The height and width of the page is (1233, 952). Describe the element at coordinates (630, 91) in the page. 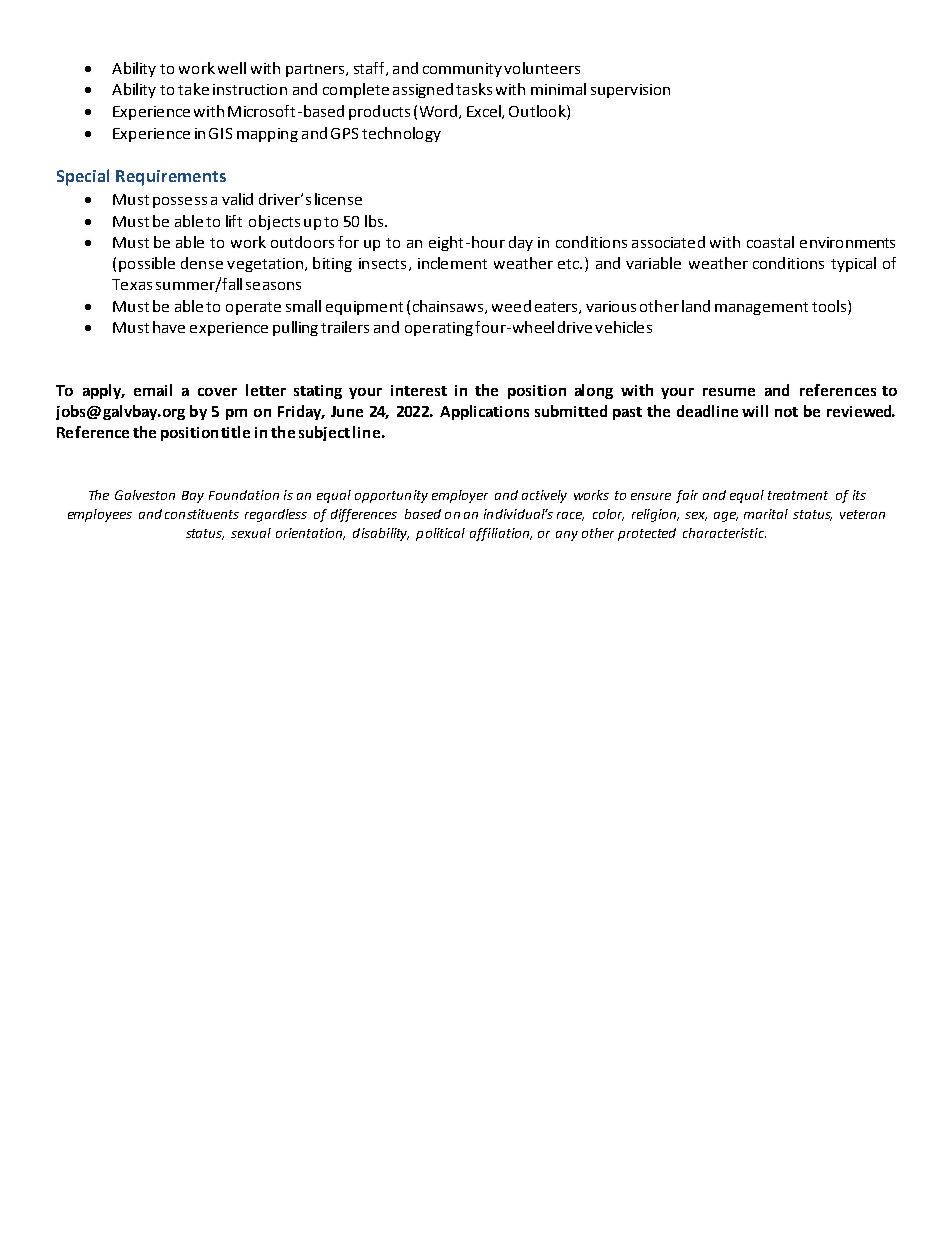

I see `supervision` at that location.
